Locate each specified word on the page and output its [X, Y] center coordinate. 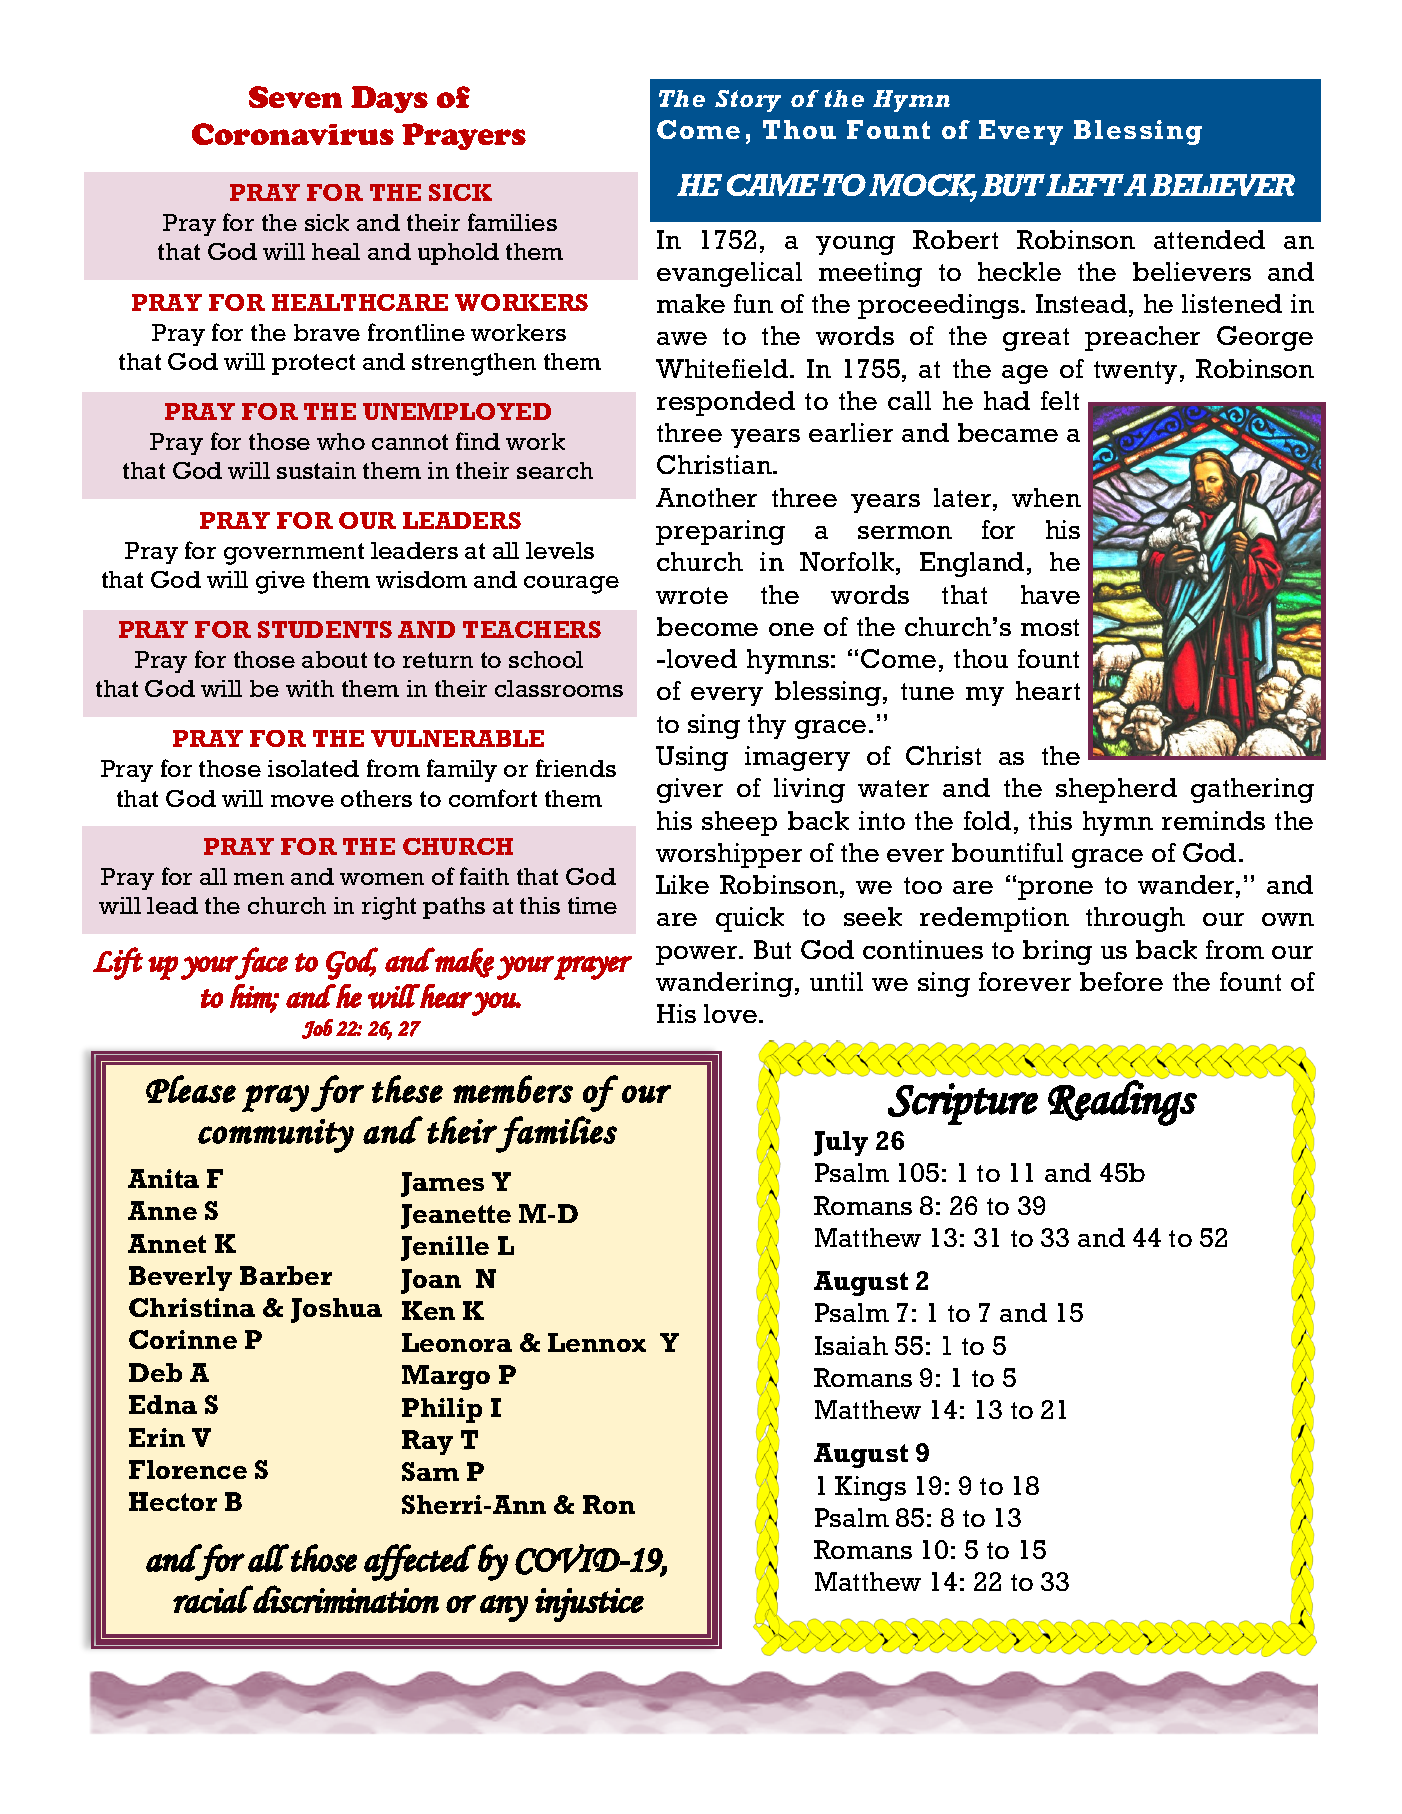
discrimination [345, 1599]
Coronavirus [293, 134]
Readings [1122, 1103]
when [1046, 497]
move [302, 801]
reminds [1213, 820]
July [841, 1143]
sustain [316, 470]
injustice [589, 1605]
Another [706, 497]
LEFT [1085, 185]
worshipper [729, 855]
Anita [163, 1178]
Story [748, 101]
